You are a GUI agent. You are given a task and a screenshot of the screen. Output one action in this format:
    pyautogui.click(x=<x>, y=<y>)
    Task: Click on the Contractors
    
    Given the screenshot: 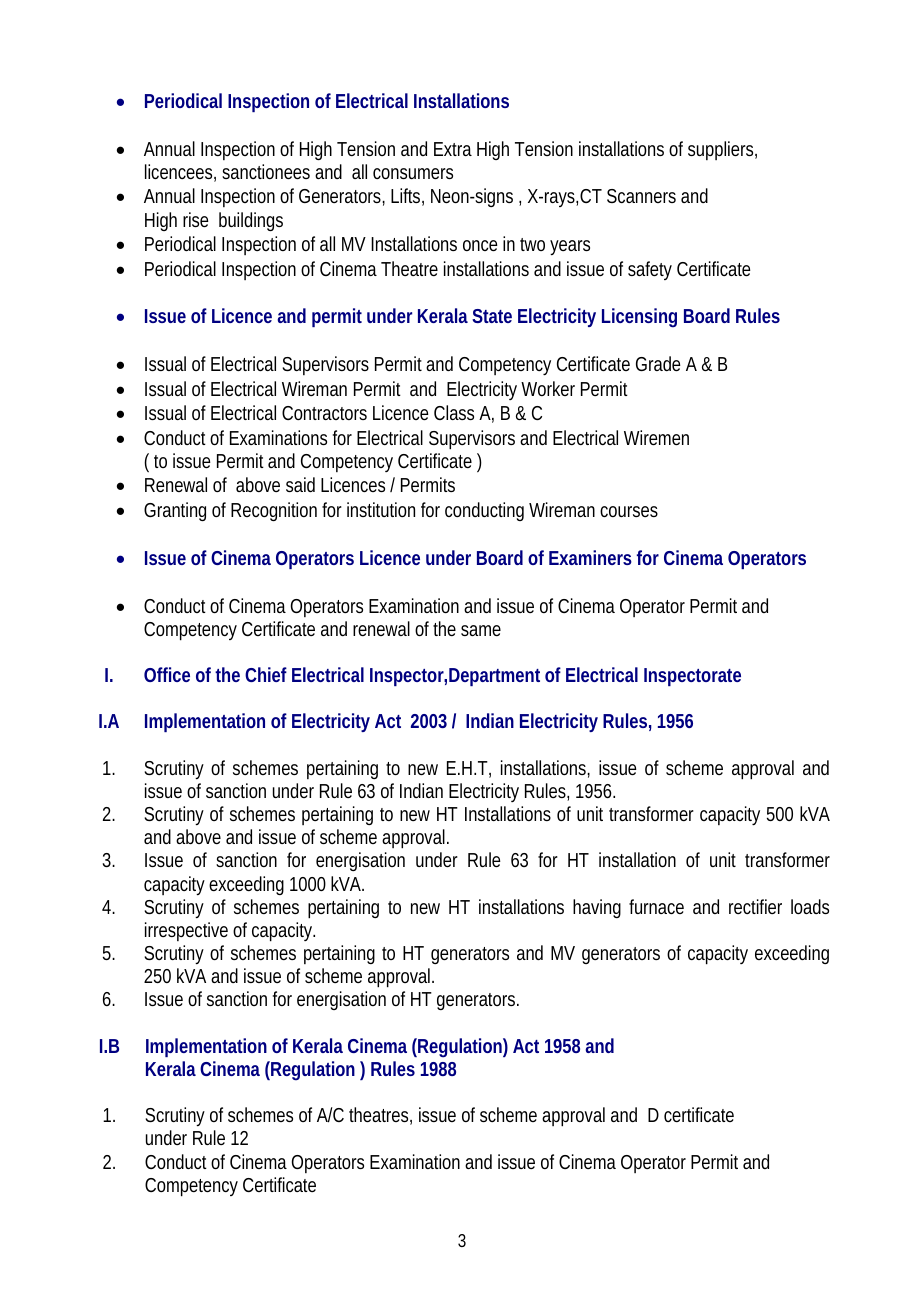 What is the action you would take?
    pyautogui.click(x=324, y=413)
